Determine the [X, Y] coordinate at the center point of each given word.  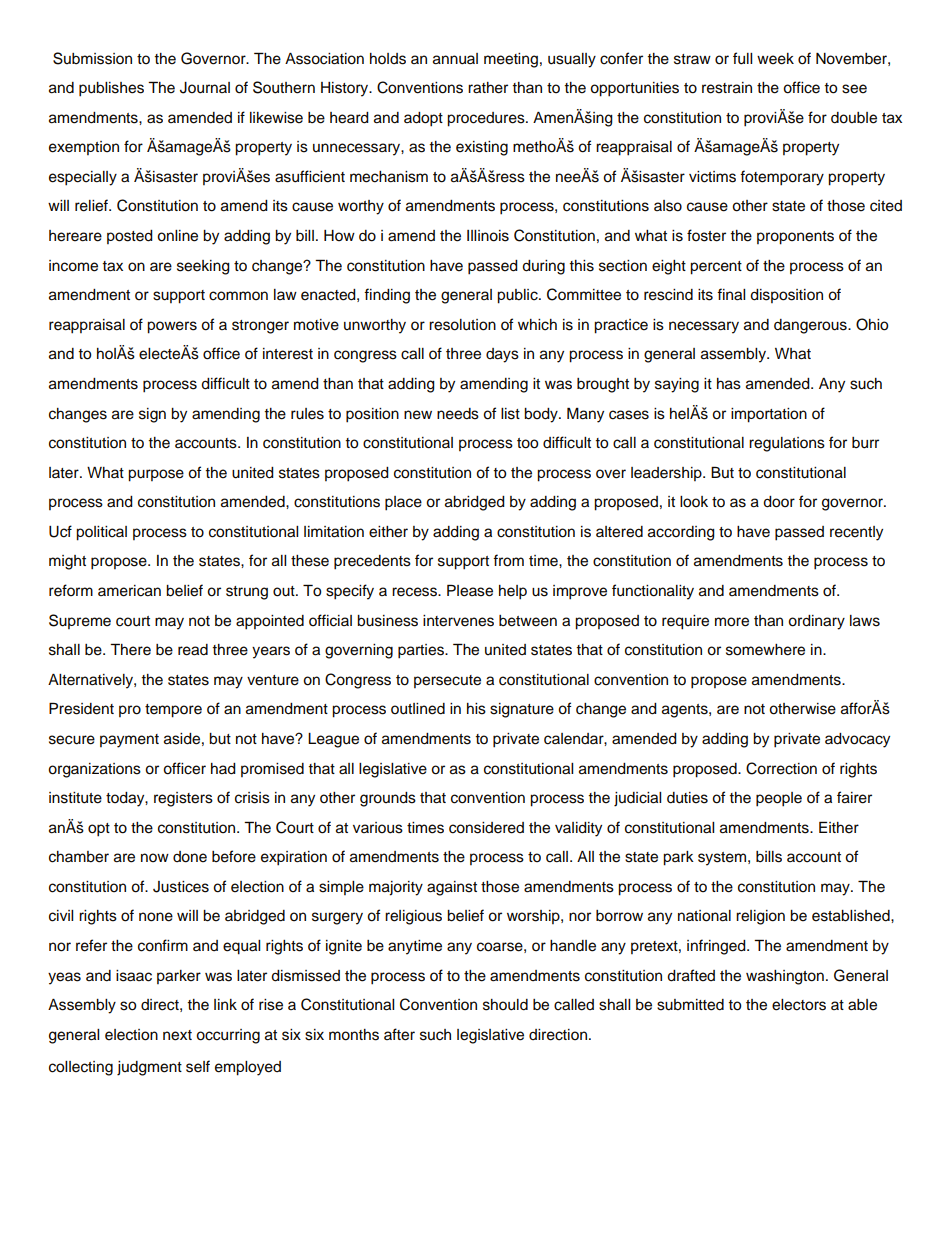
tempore [173, 711]
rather [488, 88]
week [775, 59]
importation [769, 415]
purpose [156, 475]
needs [458, 414]
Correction [781, 768]
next [177, 1035]
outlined [418, 709]
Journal [205, 88]
